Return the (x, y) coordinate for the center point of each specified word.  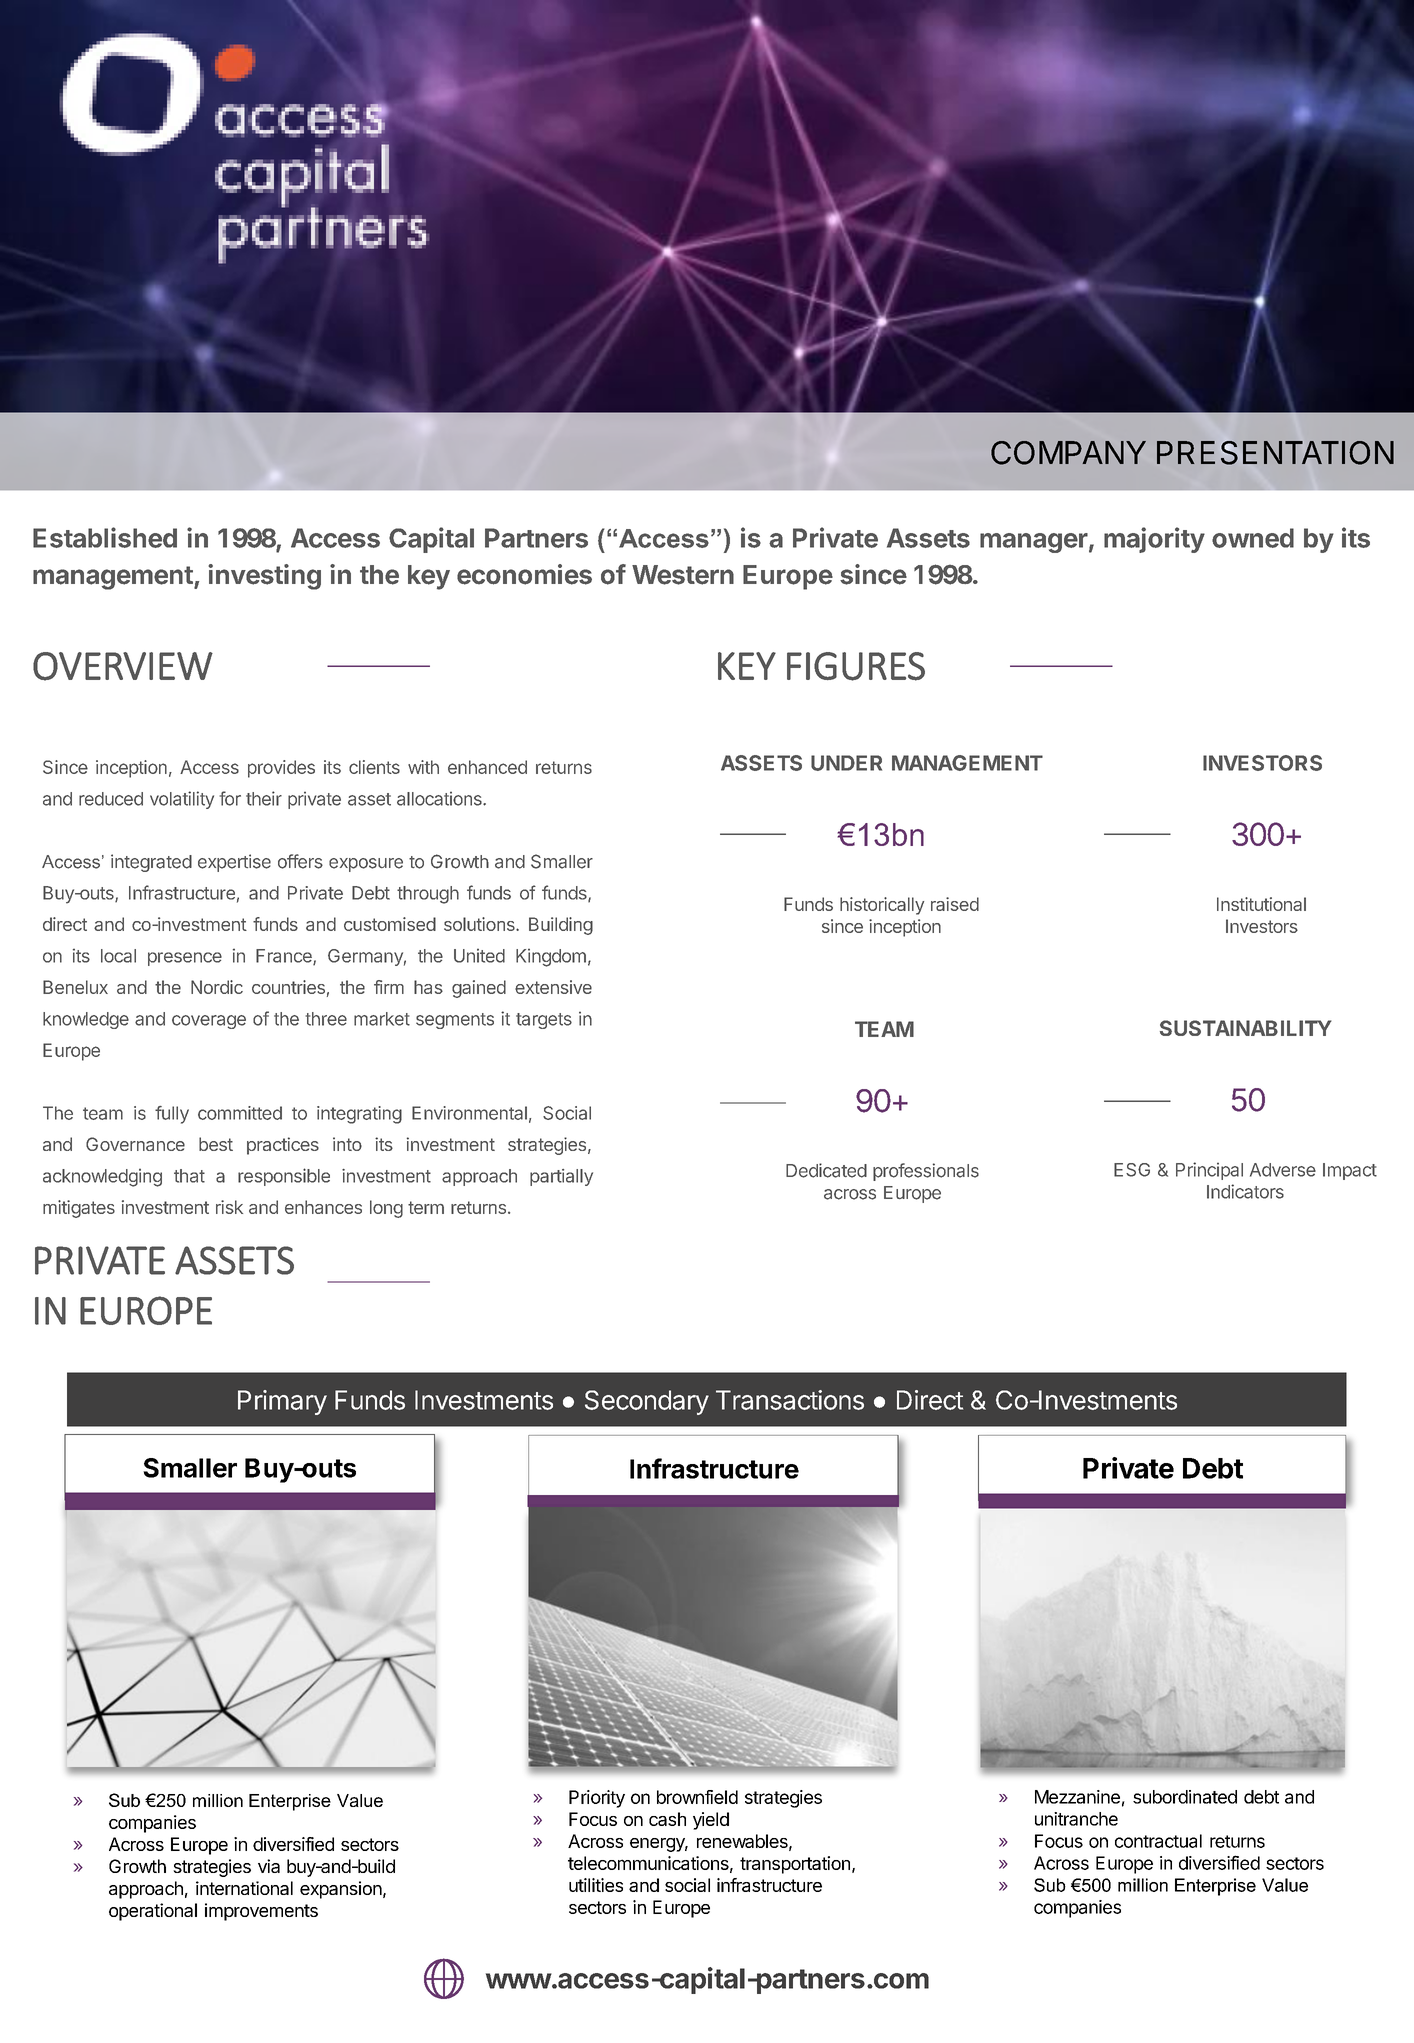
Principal (1209, 1171)
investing (264, 577)
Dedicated (826, 1170)
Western (683, 575)
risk (229, 1207)
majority (1154, 540)
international (244, 1888)
